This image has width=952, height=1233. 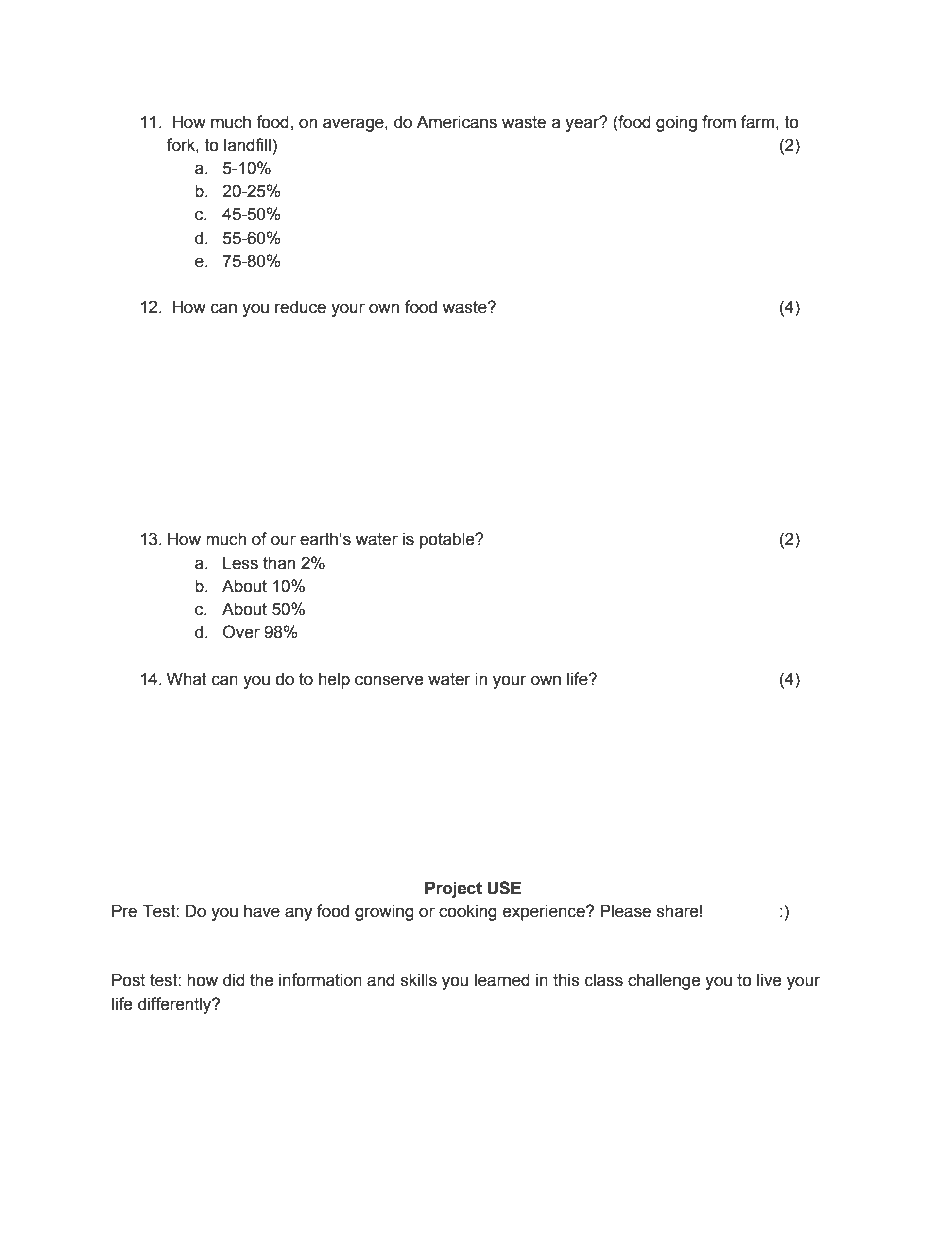 I want to click on than, so click(x=279, y=563).
